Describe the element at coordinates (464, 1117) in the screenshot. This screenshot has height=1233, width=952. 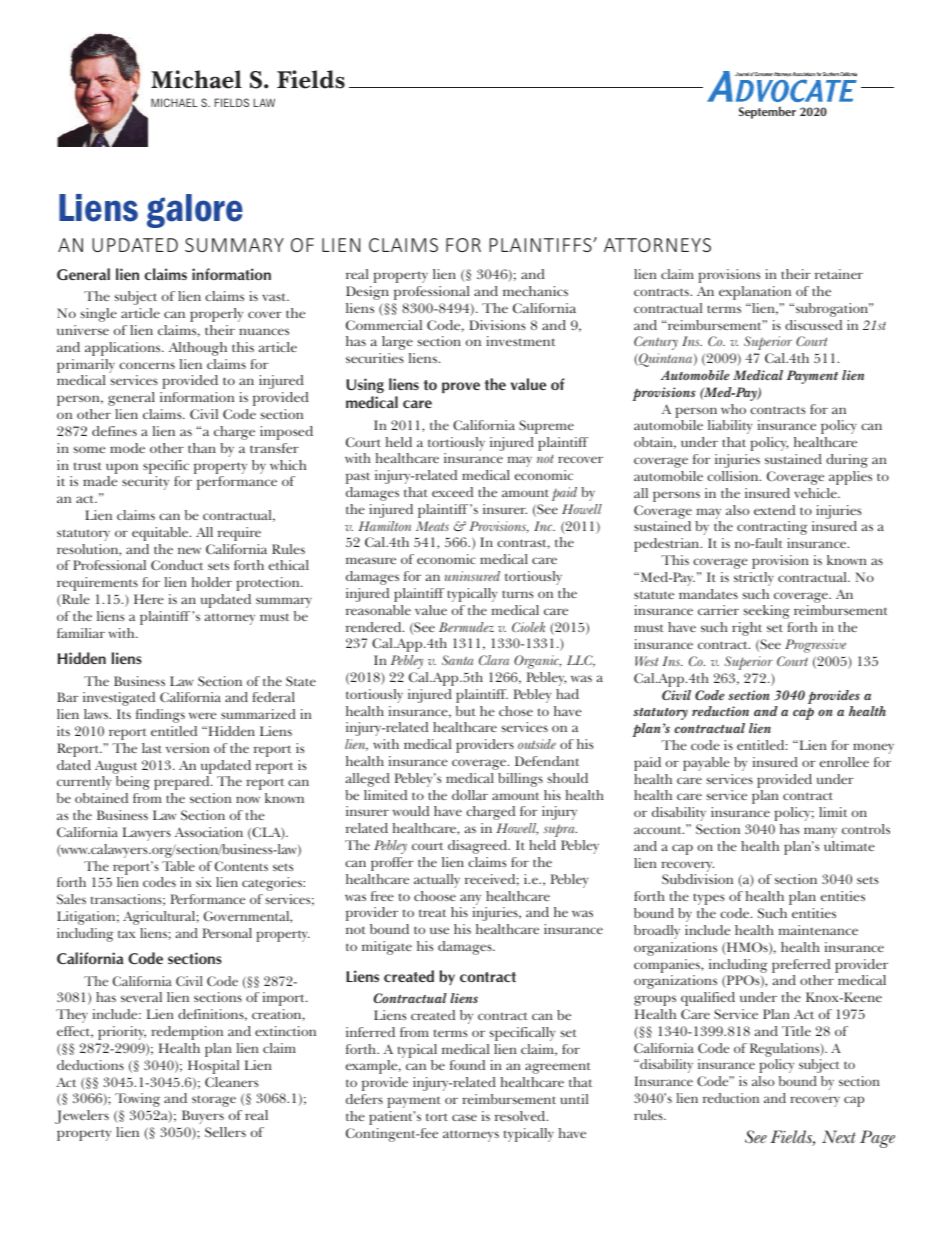
I see `case` at that location.
